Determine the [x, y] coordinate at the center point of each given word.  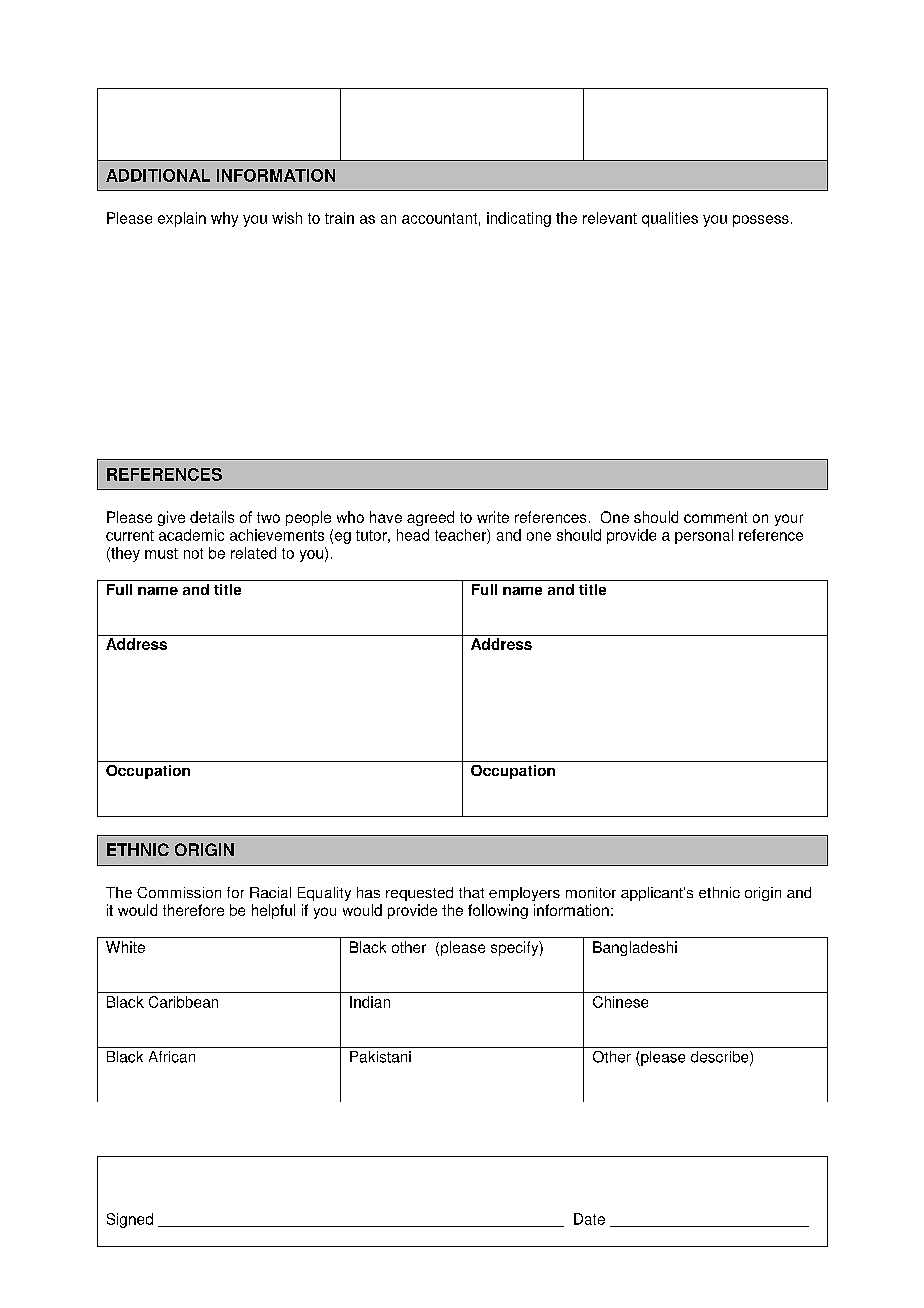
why [224, 219]
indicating [519, 219]
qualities [670, 219]
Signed [130, 1220]
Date [589, 1219]
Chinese [620, 1002]
